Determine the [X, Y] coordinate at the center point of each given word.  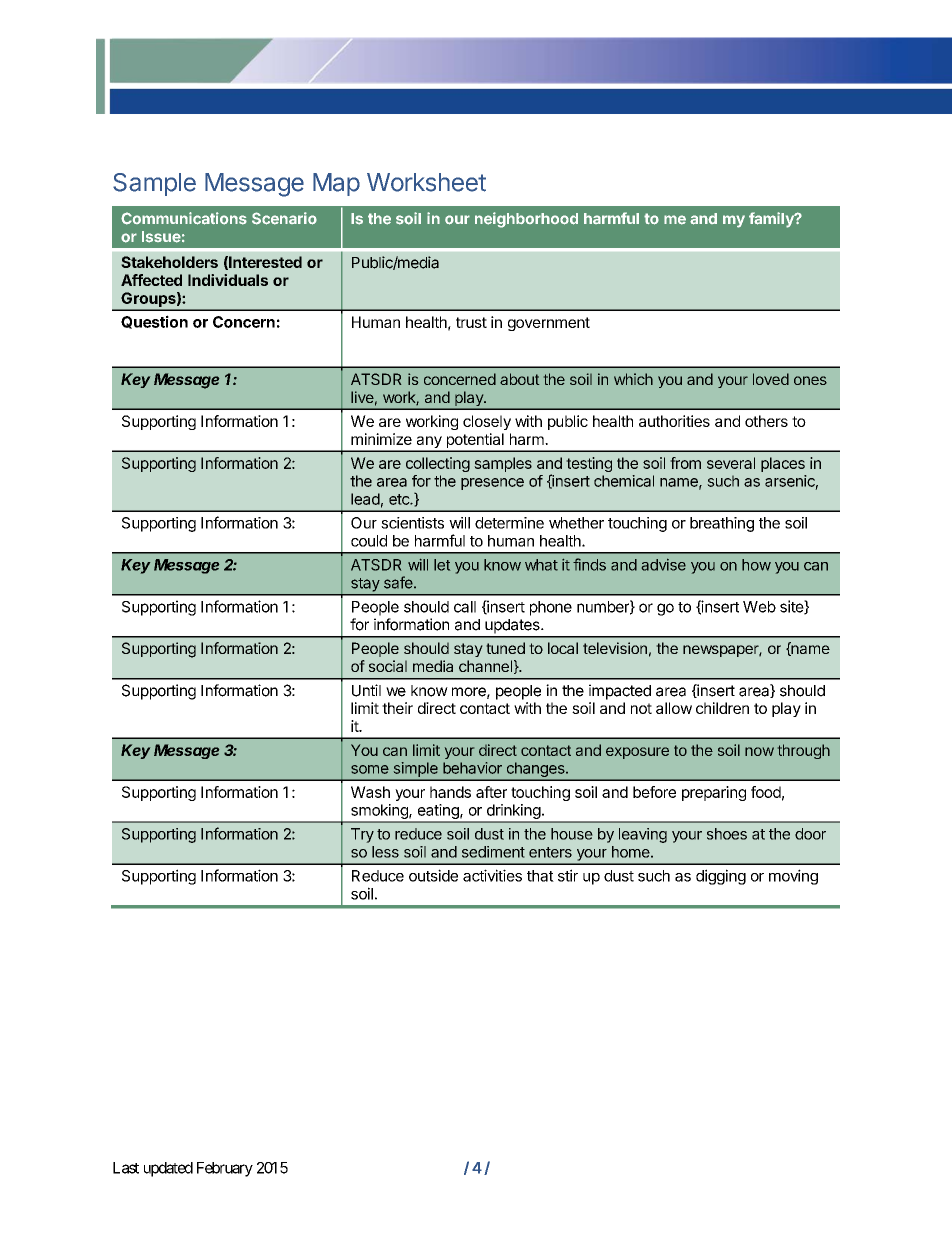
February [225, 1169]
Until [366, 690]
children [722, 708]
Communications [184, 218]
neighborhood [526, 220]
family [772, 220]
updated [168, 1169]
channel [485, 666]
